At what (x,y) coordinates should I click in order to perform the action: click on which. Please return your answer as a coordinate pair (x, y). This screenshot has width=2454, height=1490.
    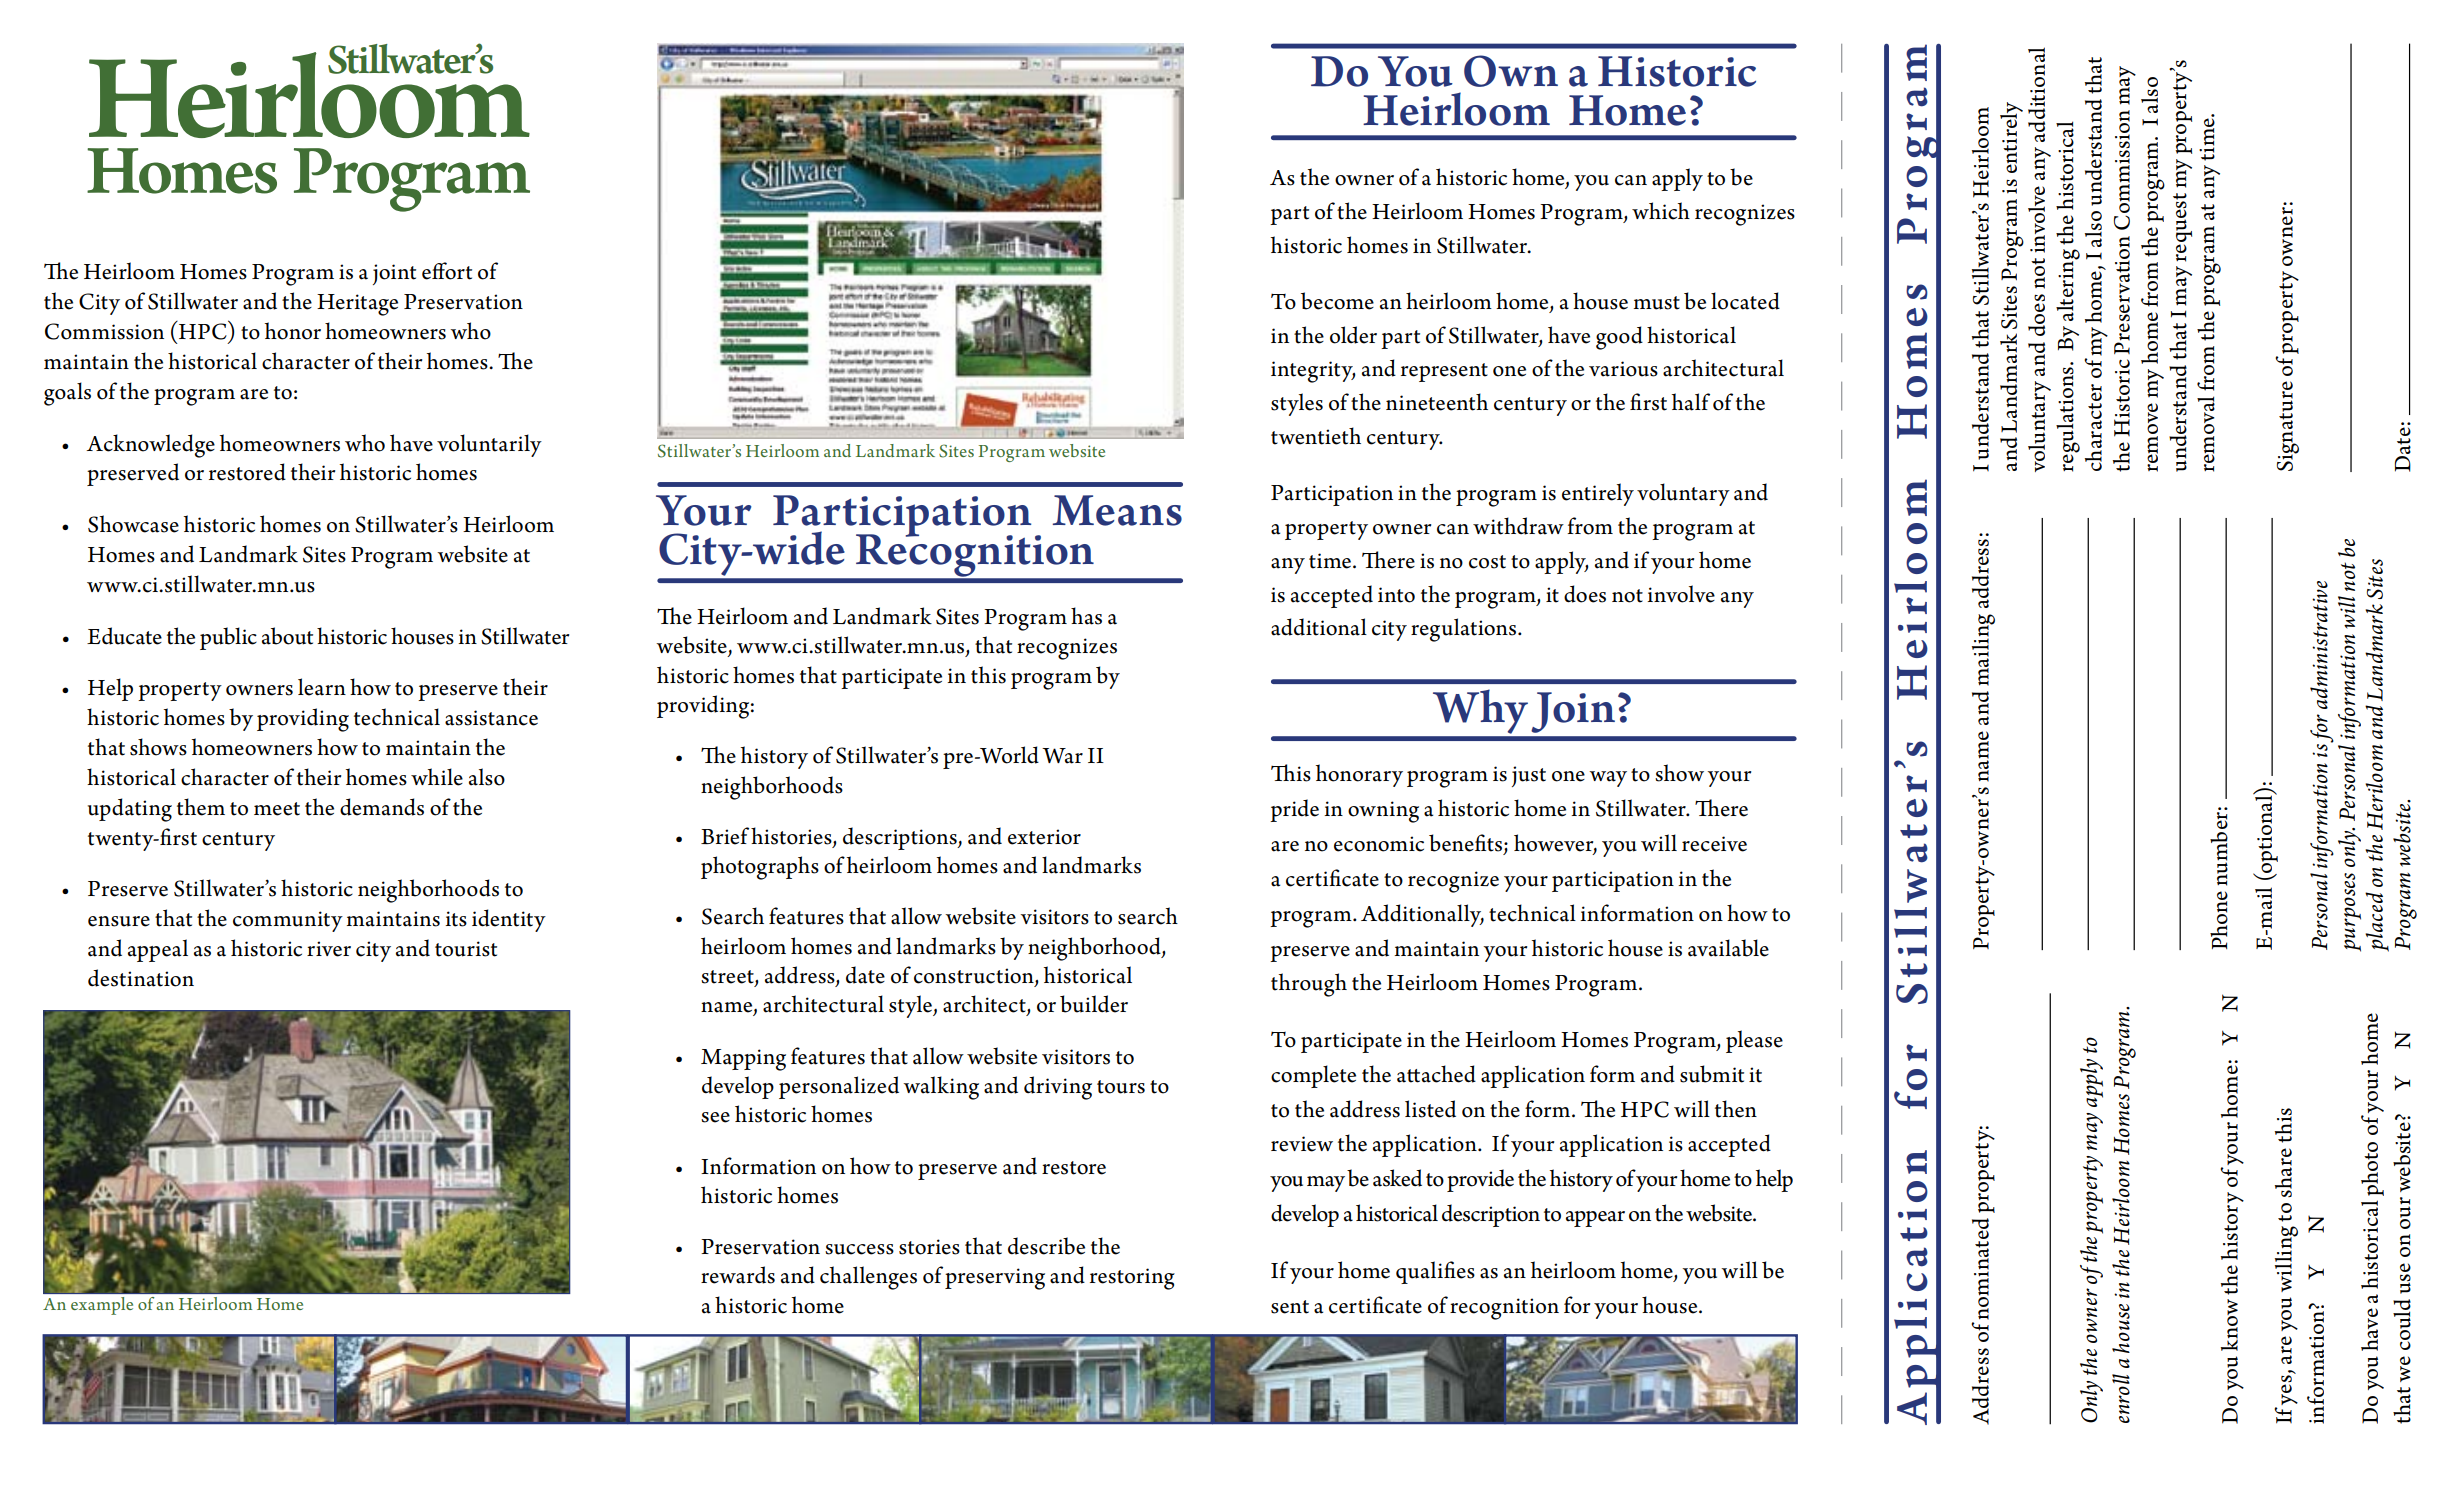
    Looking at the image, I should click on (1661, 211).
